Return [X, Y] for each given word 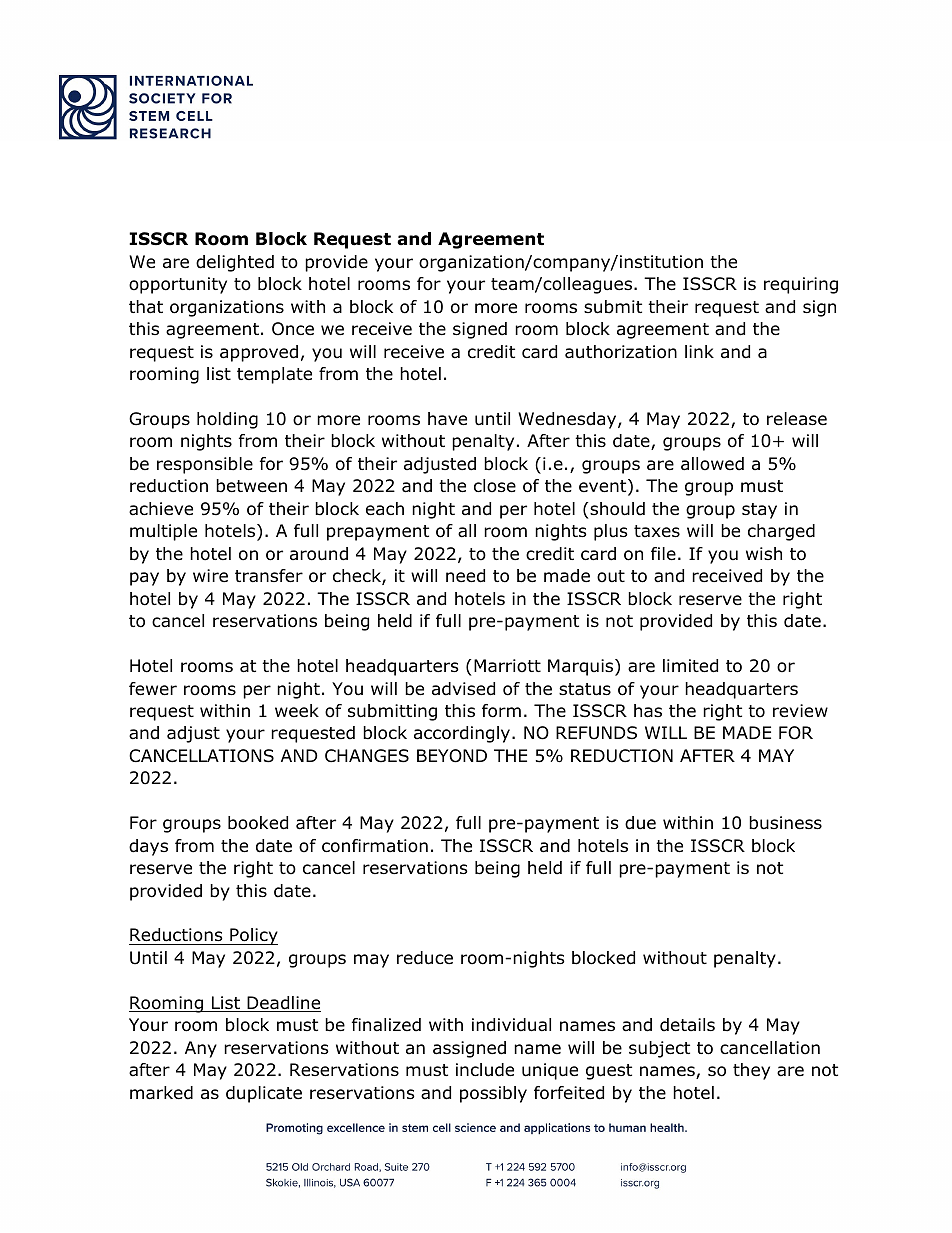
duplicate [264, 1094]
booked [258, 823]
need [465, 576]
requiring [801, 285]
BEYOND [452, 756]
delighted [235, 263]
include [485, 1070]
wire [210, 575]
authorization [621, 352]
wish [764, 553]
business [785, 823]
